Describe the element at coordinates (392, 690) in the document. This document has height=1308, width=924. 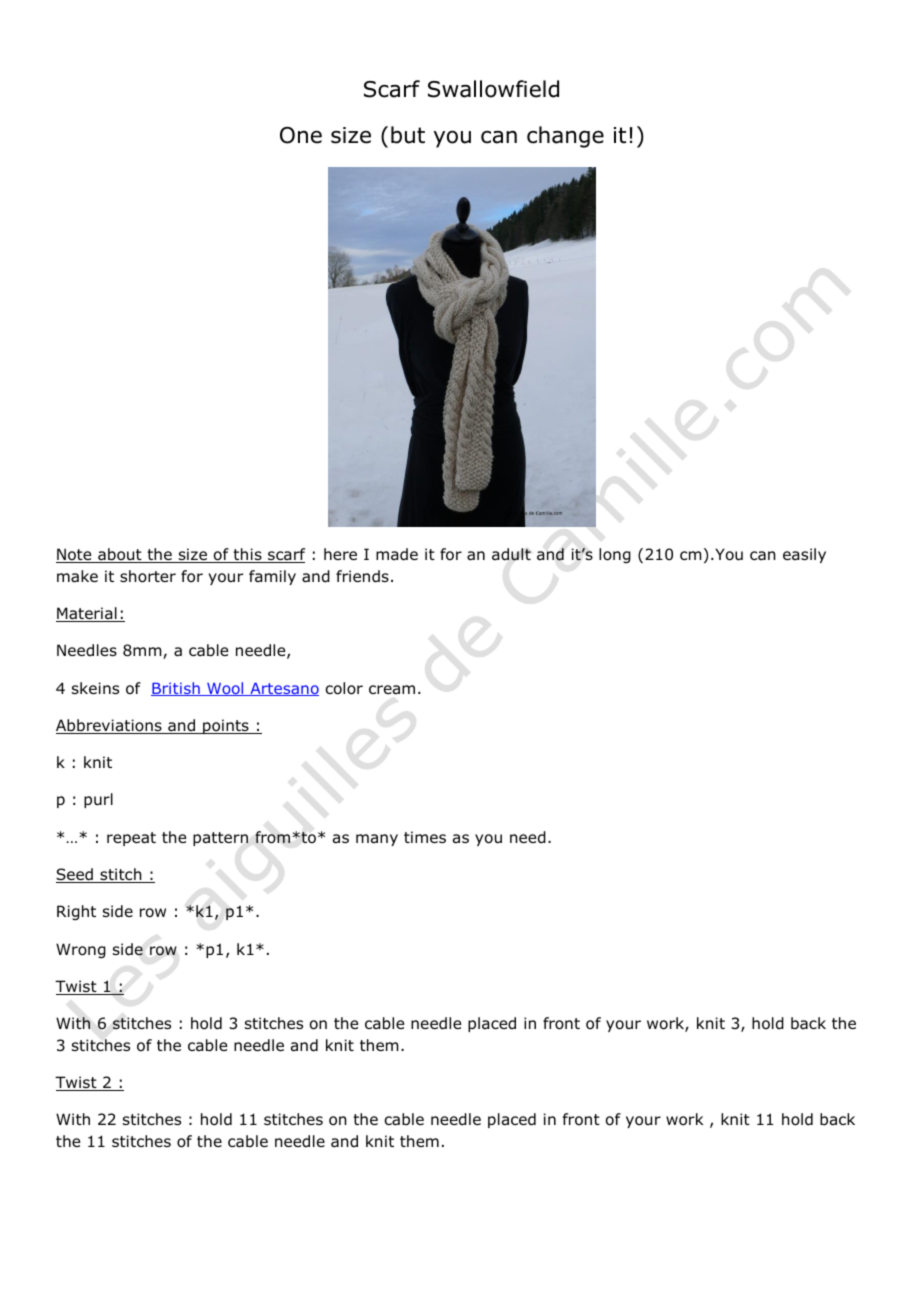
I see `cream` at that location.
